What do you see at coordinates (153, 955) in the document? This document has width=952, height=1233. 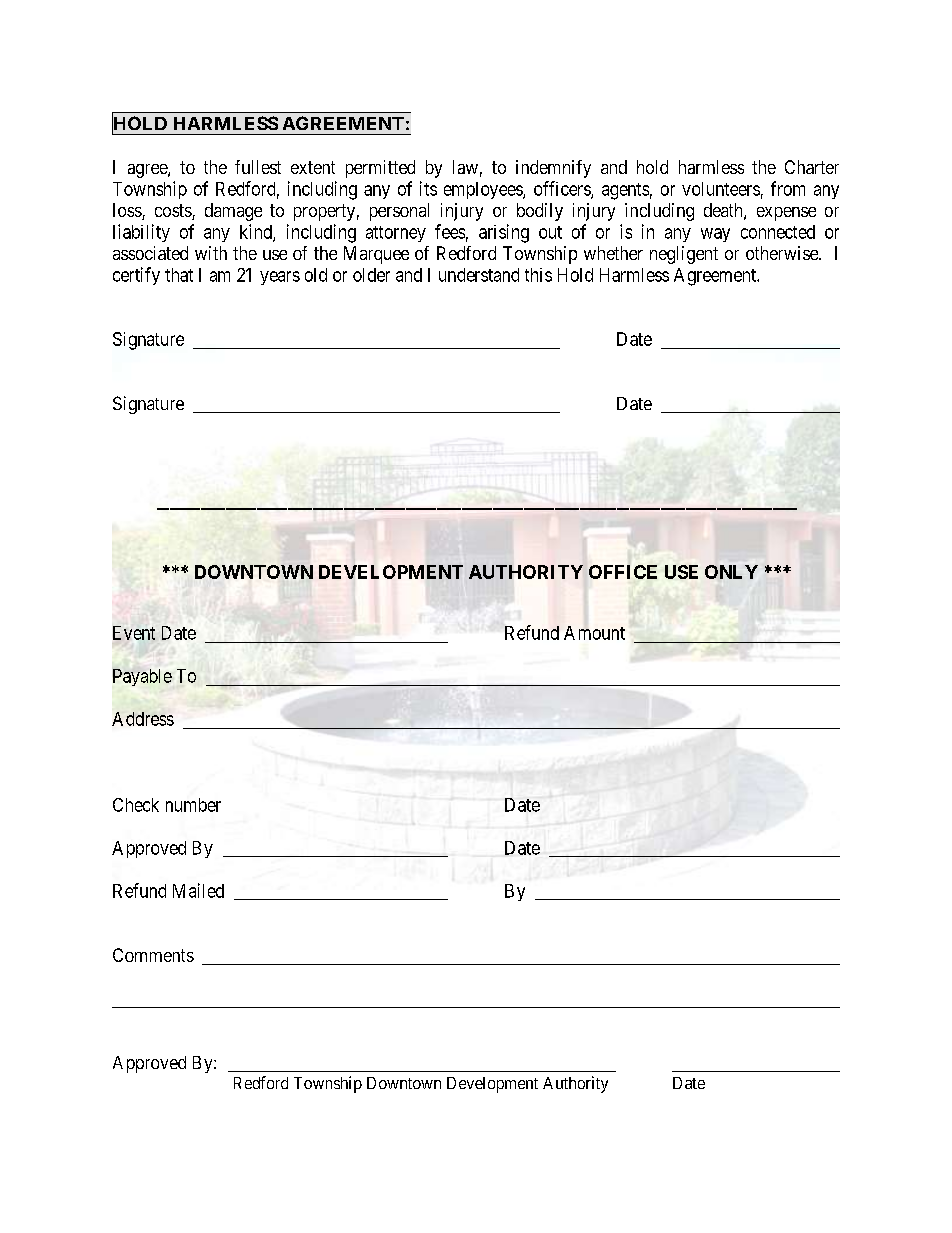 I see `Comments` at bounding box center [153, 955].
